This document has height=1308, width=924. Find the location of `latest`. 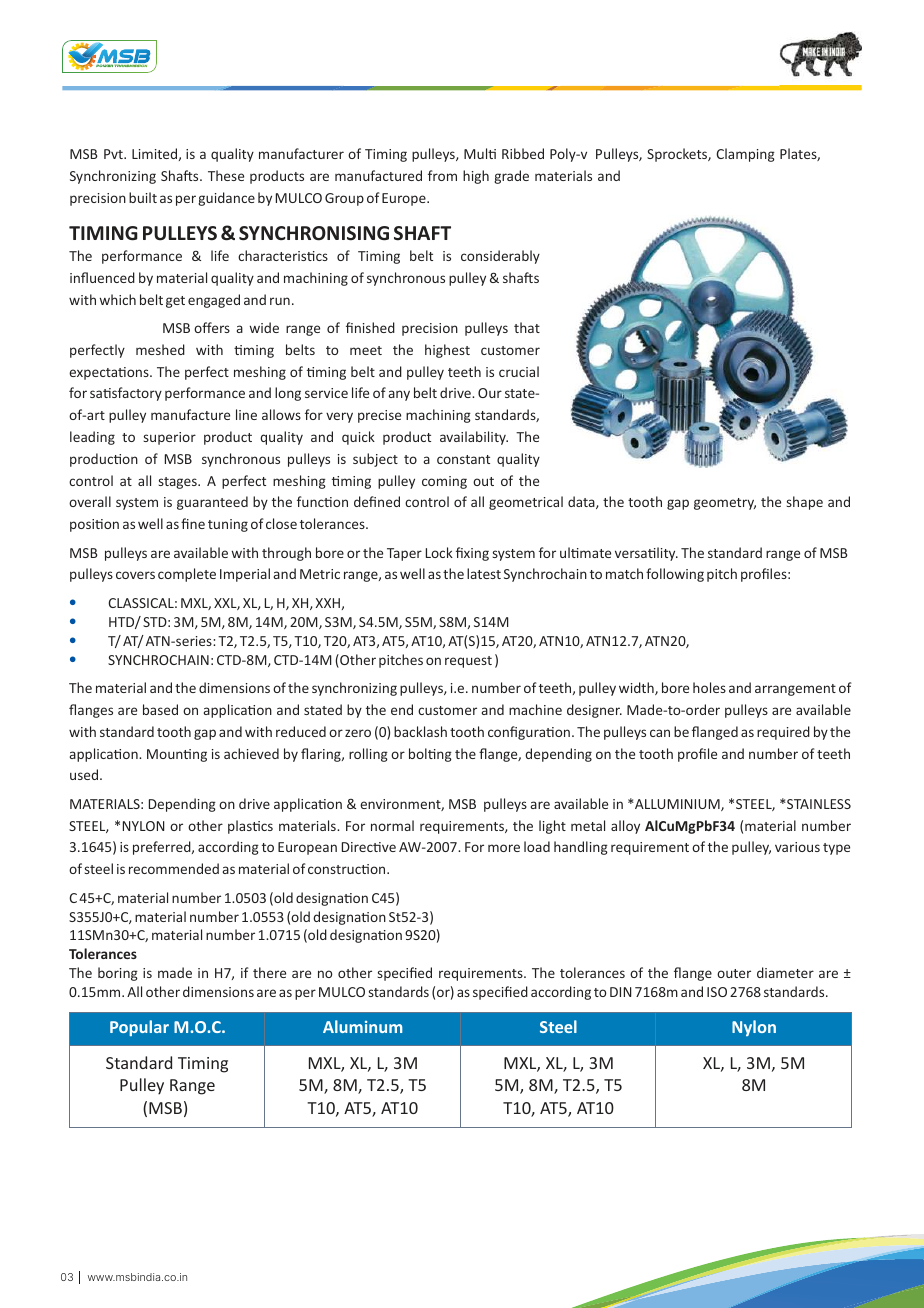

latest is located at coordinates (484, 573).
